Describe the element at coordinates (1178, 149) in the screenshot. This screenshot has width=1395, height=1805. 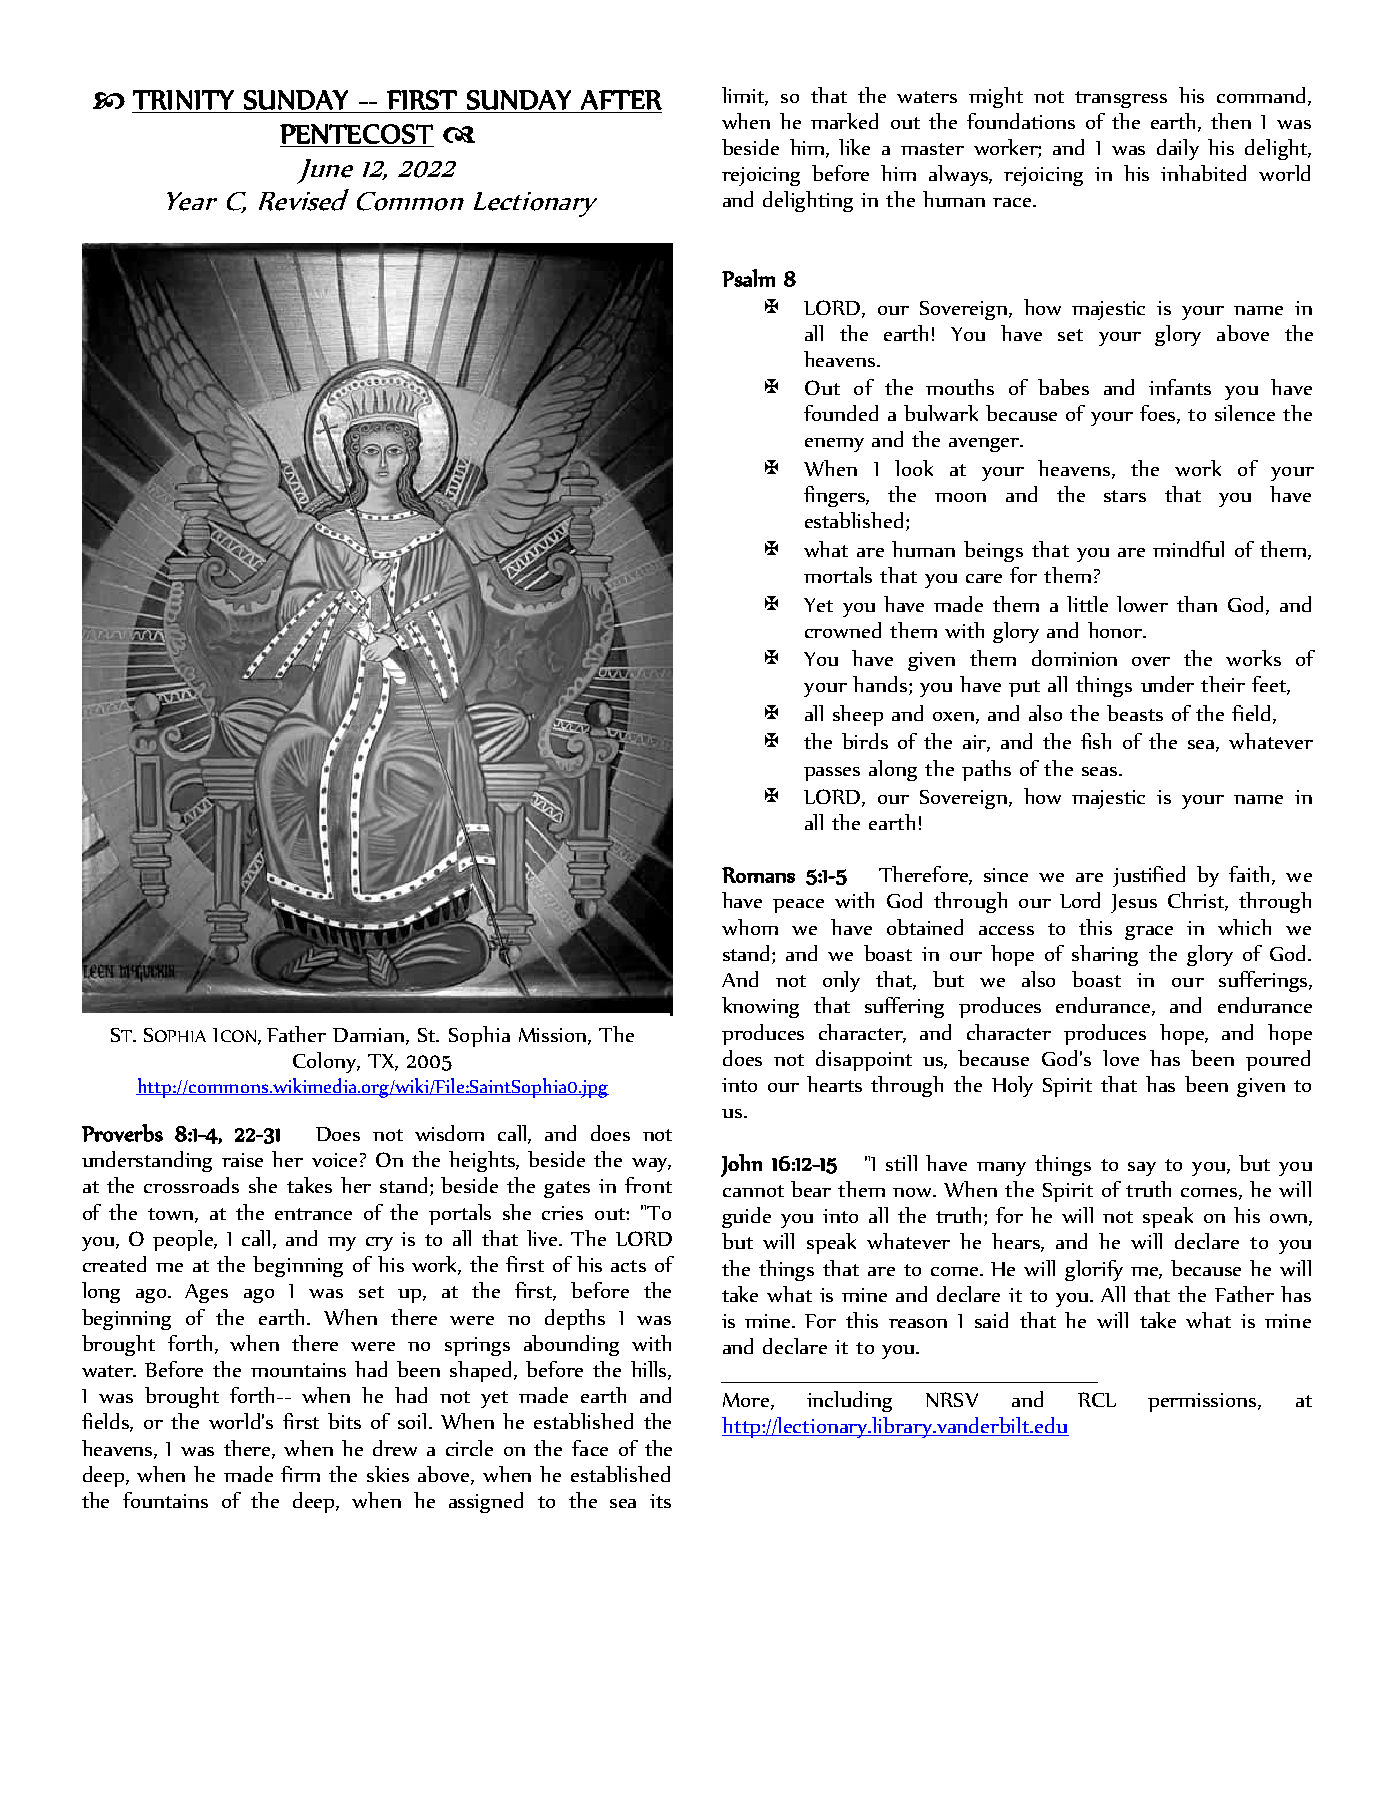
I see `daily` at that location.
